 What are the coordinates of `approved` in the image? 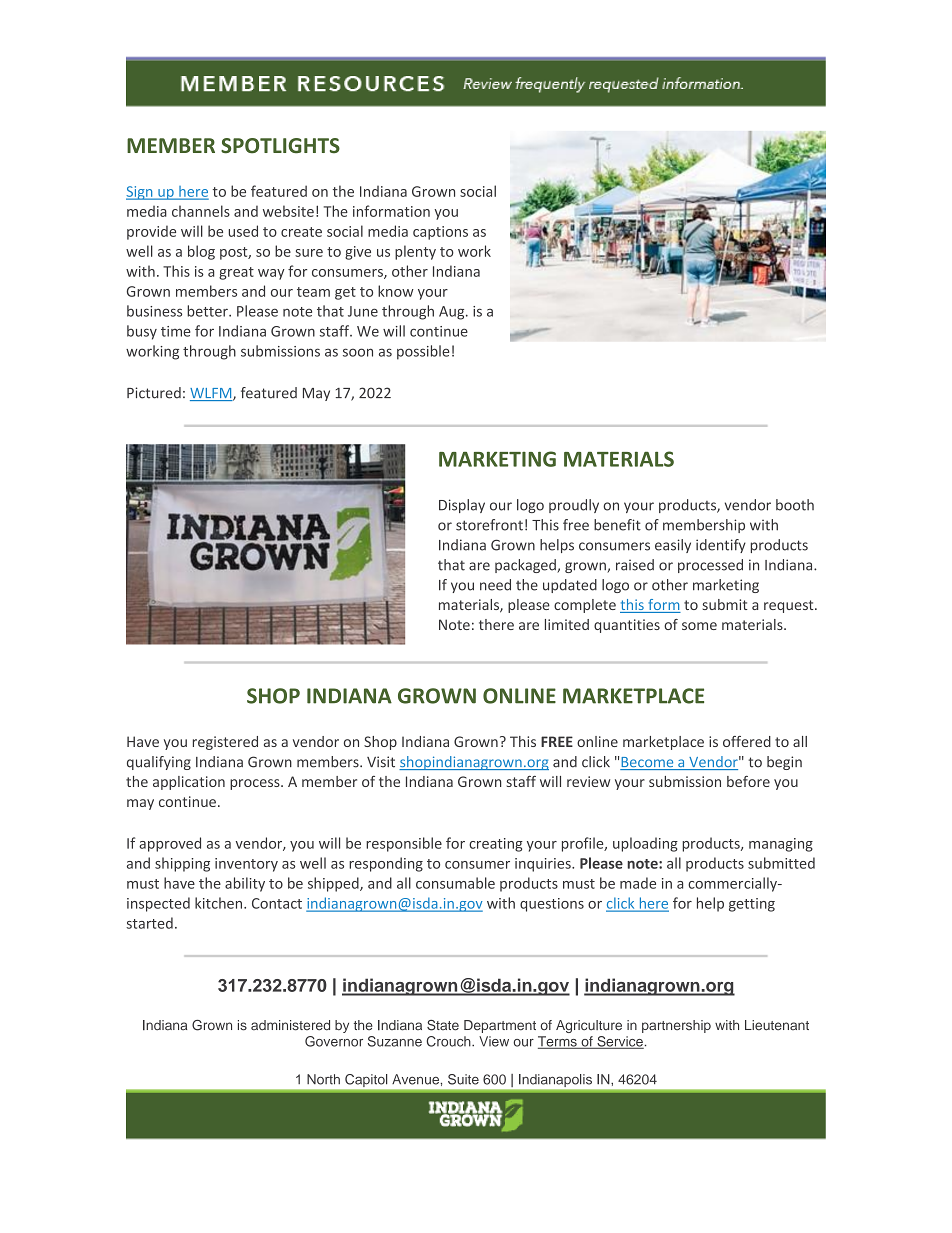 It's located at (170, 844).
